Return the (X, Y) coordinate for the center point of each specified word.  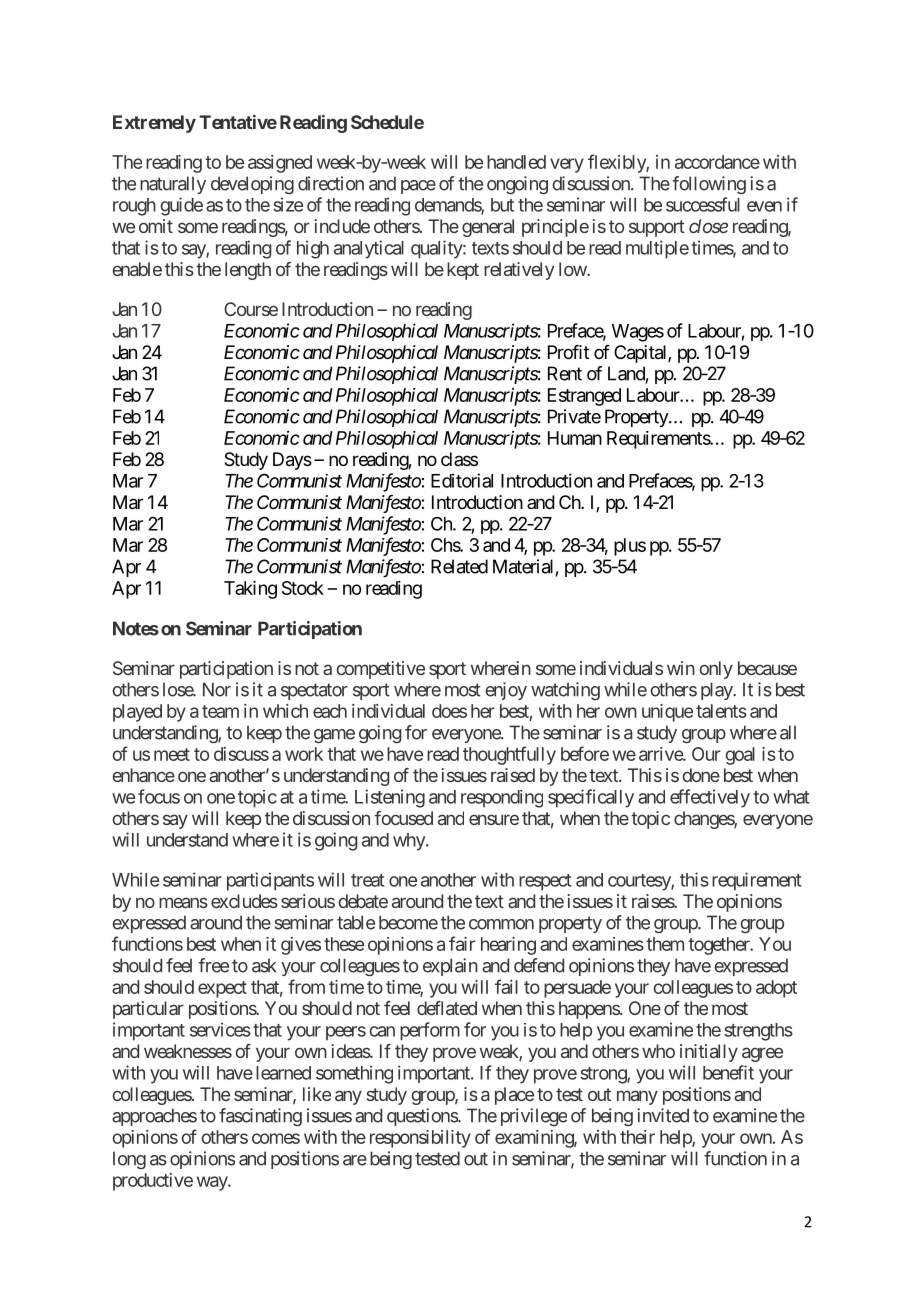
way (213, 1183)
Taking (250, 590)
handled (516, 162)
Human (575, 438)
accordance (717, 162)
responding (502, 799)
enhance (144, 775)
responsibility (420, 1139)
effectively (710, 798)
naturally (173, 185)
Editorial (462, 480)
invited (663, 1115)
